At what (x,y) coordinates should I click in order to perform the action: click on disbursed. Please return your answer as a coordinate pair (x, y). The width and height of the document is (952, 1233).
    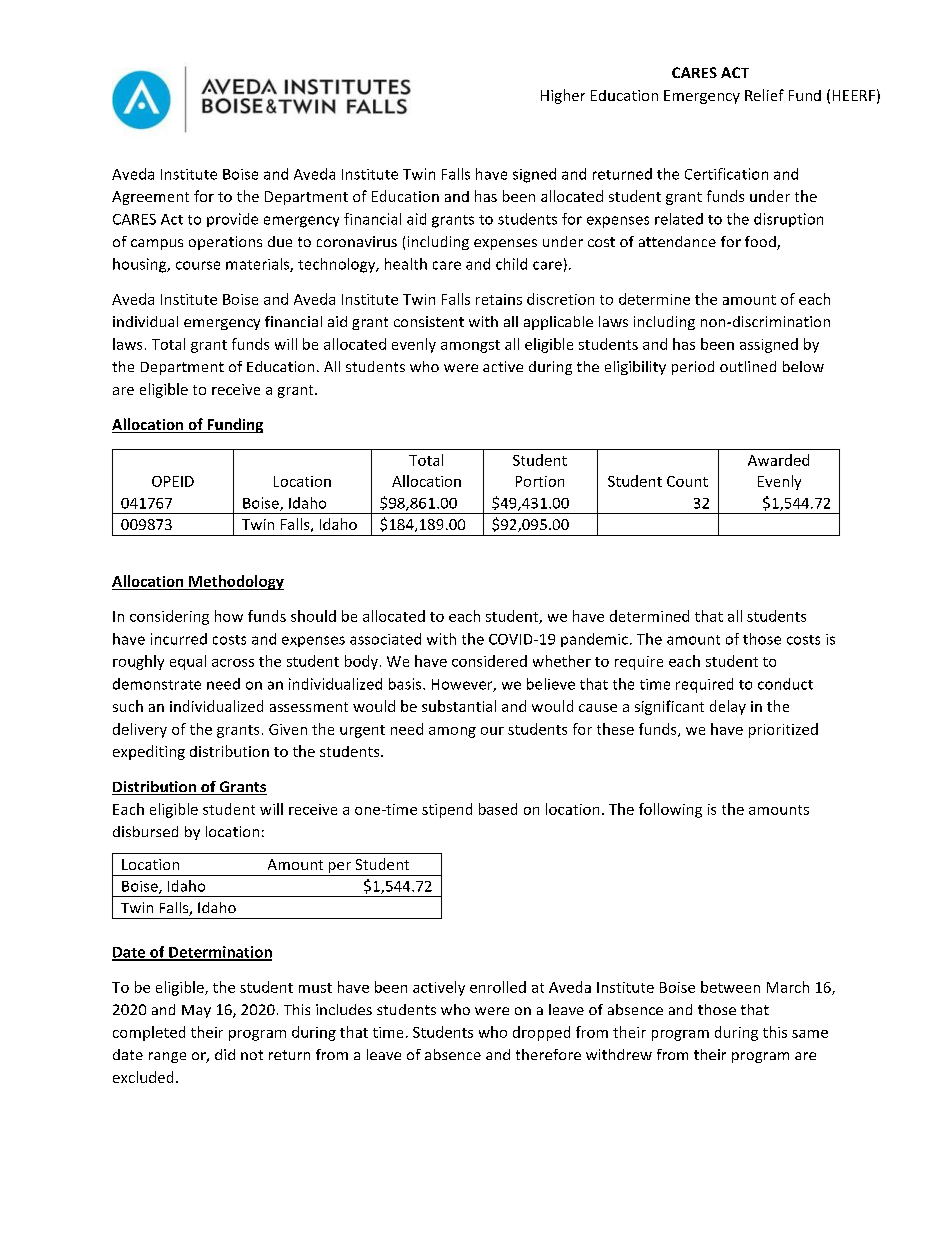
    Looking at the image, I should click on (145, 831).
